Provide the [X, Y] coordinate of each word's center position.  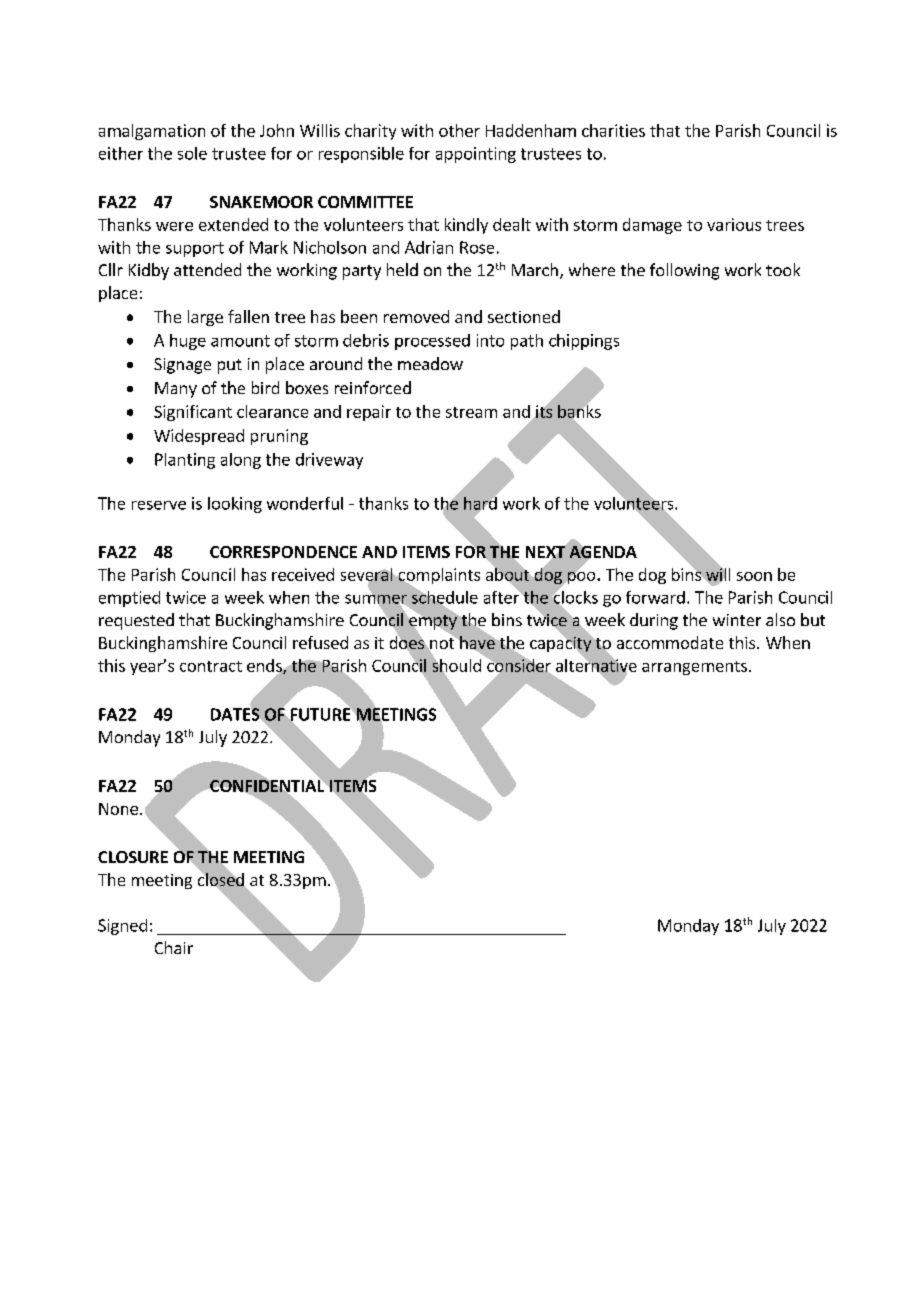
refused [320, 642]
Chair [174, 947]
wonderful [305, 503]
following [684, 271]
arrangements [694, 668]
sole [192, 153]
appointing [476, 155]
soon [754, 576]
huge [188, 342]
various [734, 224]
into [490, 340]
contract [211, 666]
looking [235, 505]
